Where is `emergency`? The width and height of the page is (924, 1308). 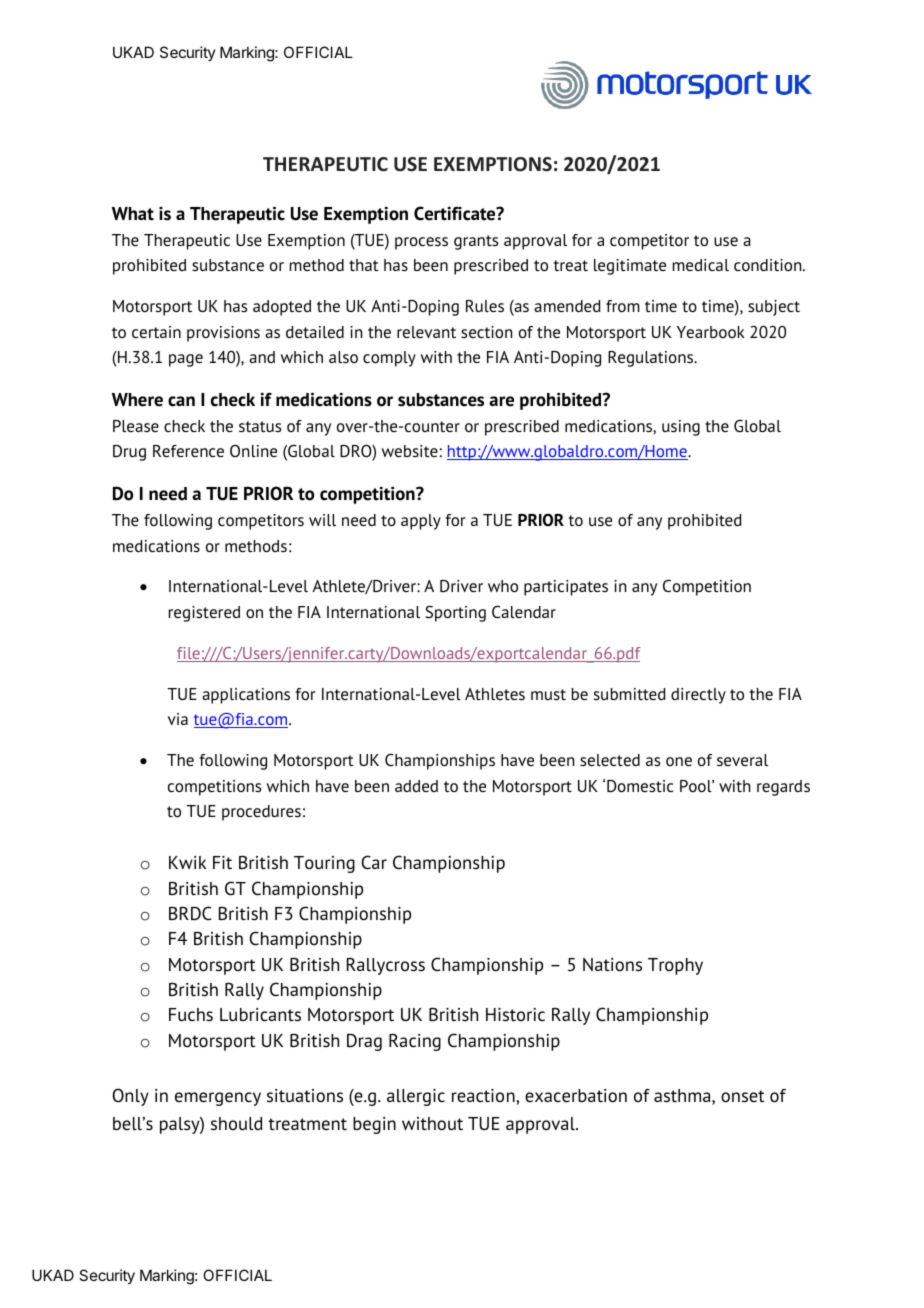 emergency is located at coordinates (218, 1099).
